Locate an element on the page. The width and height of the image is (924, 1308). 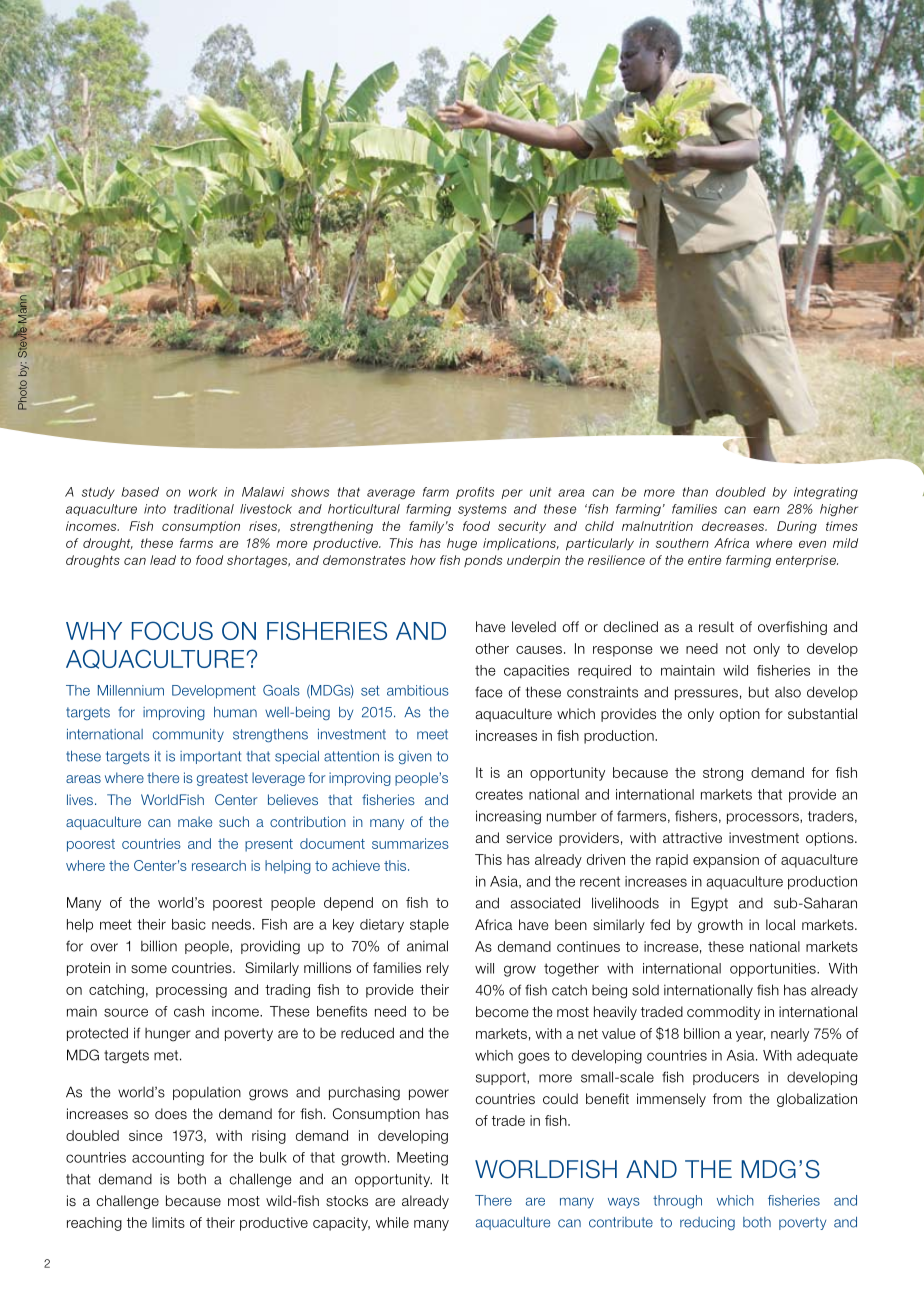
research is located at coordinates (219, 865).
